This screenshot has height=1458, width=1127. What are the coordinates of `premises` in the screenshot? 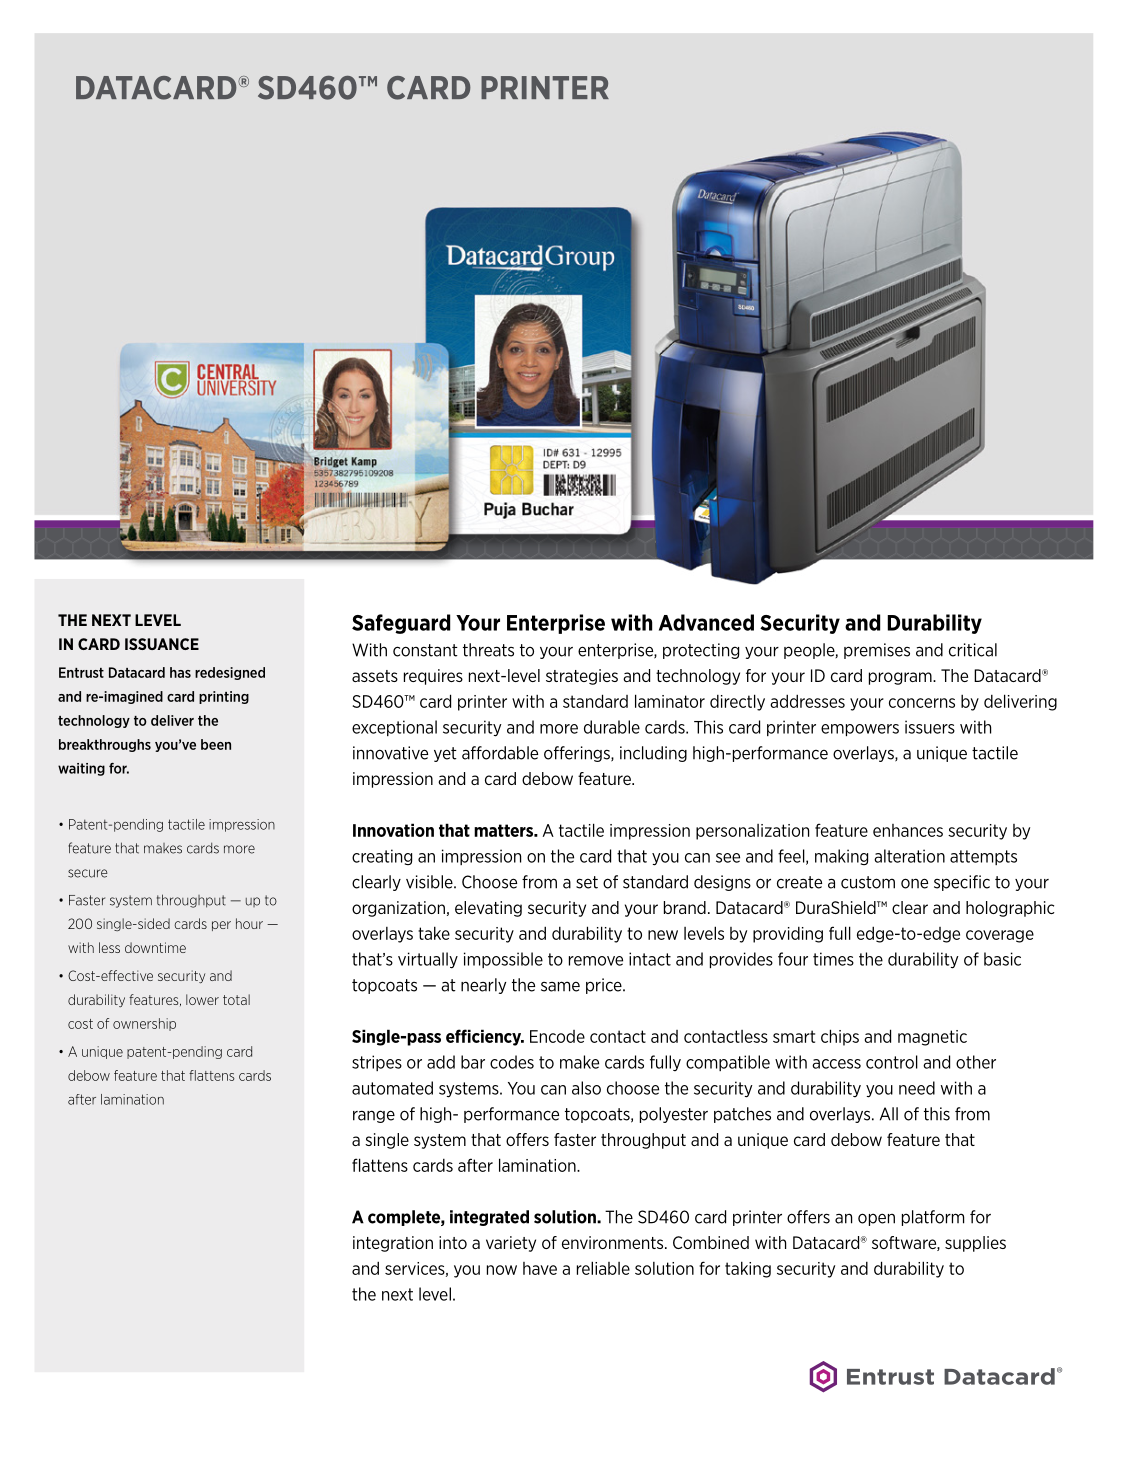 It's located at (877, 651).
